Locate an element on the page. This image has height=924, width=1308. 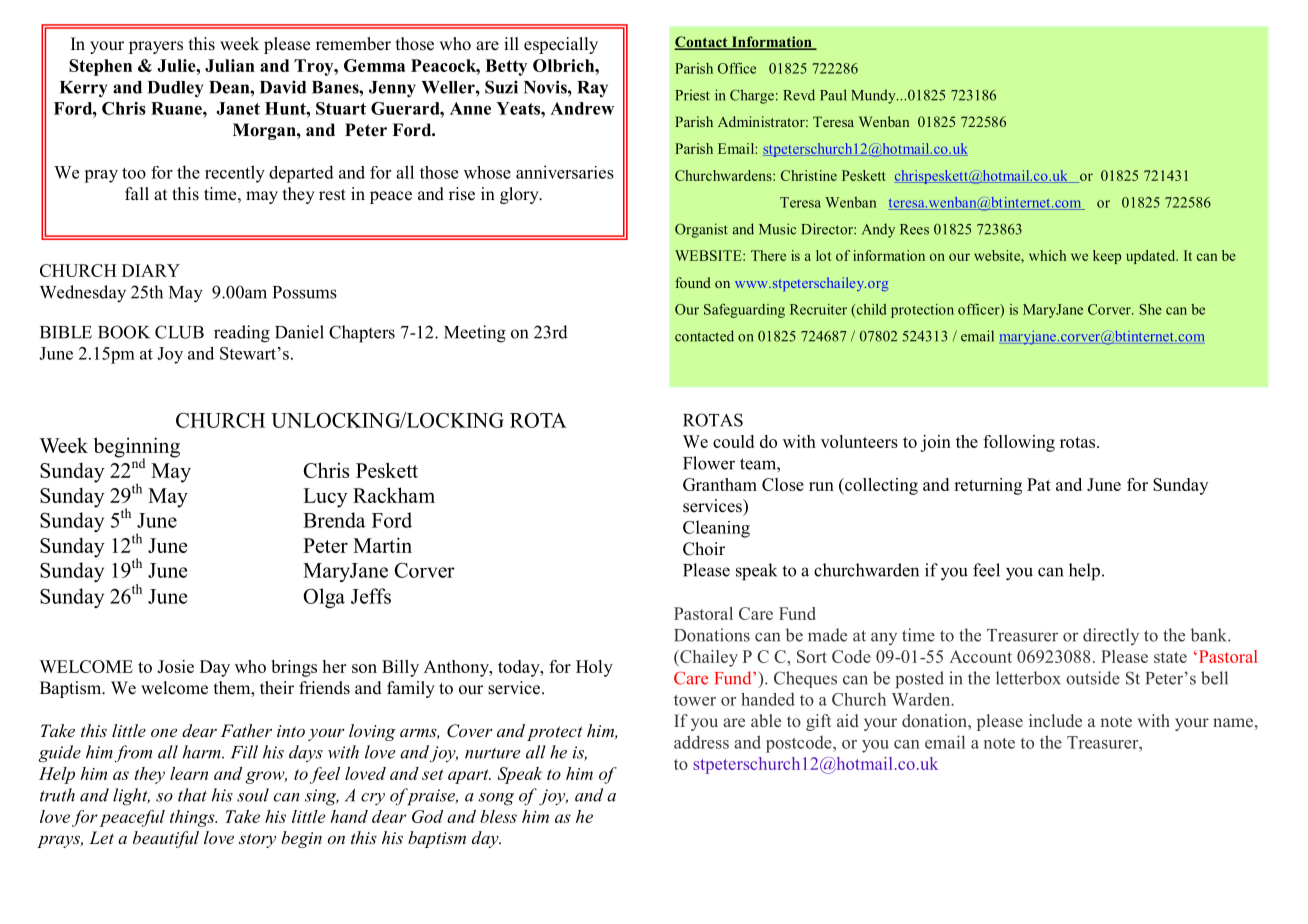
bless is located at coordinates (498, 816).
